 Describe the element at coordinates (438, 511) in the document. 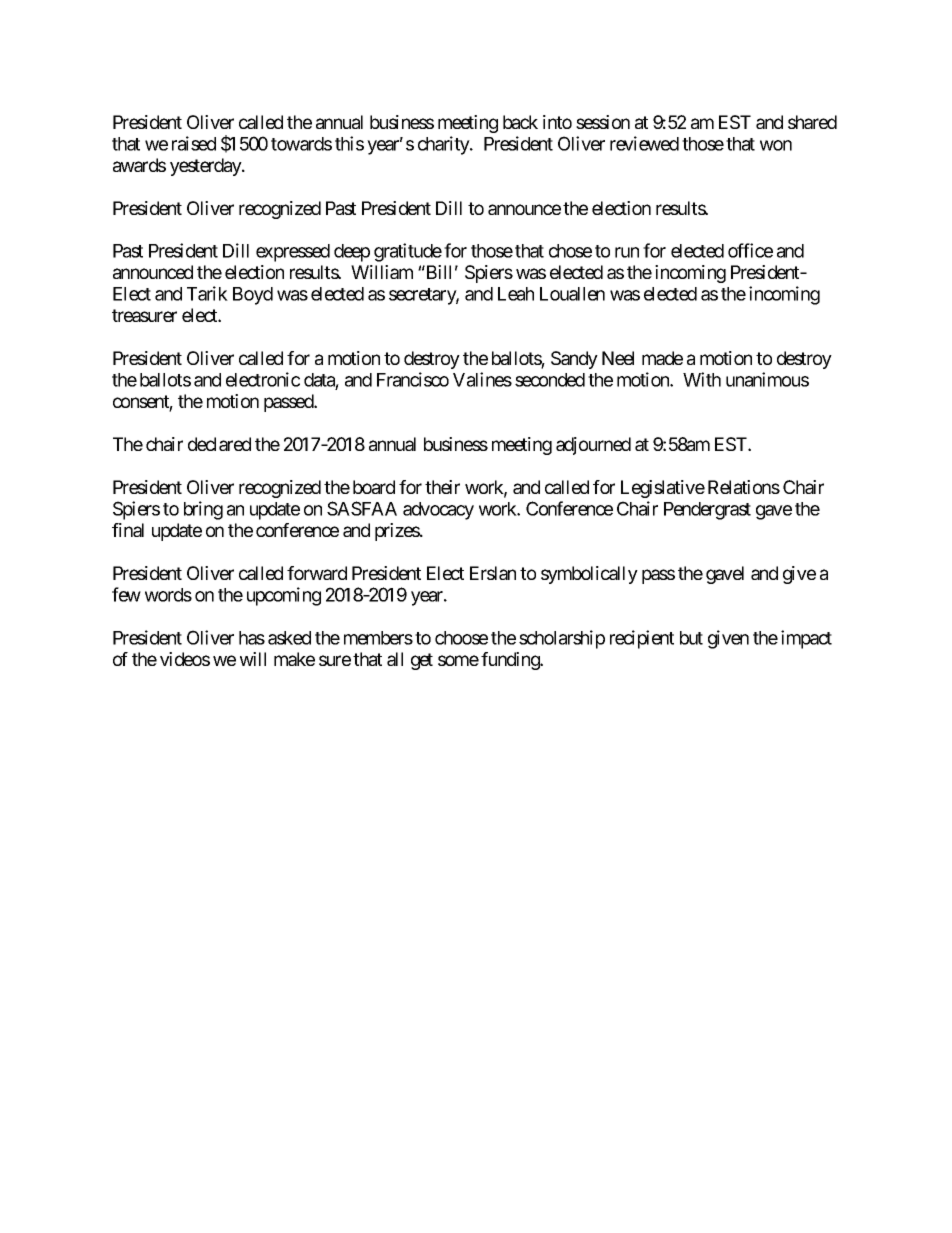

I see `advocacy` at that location.
